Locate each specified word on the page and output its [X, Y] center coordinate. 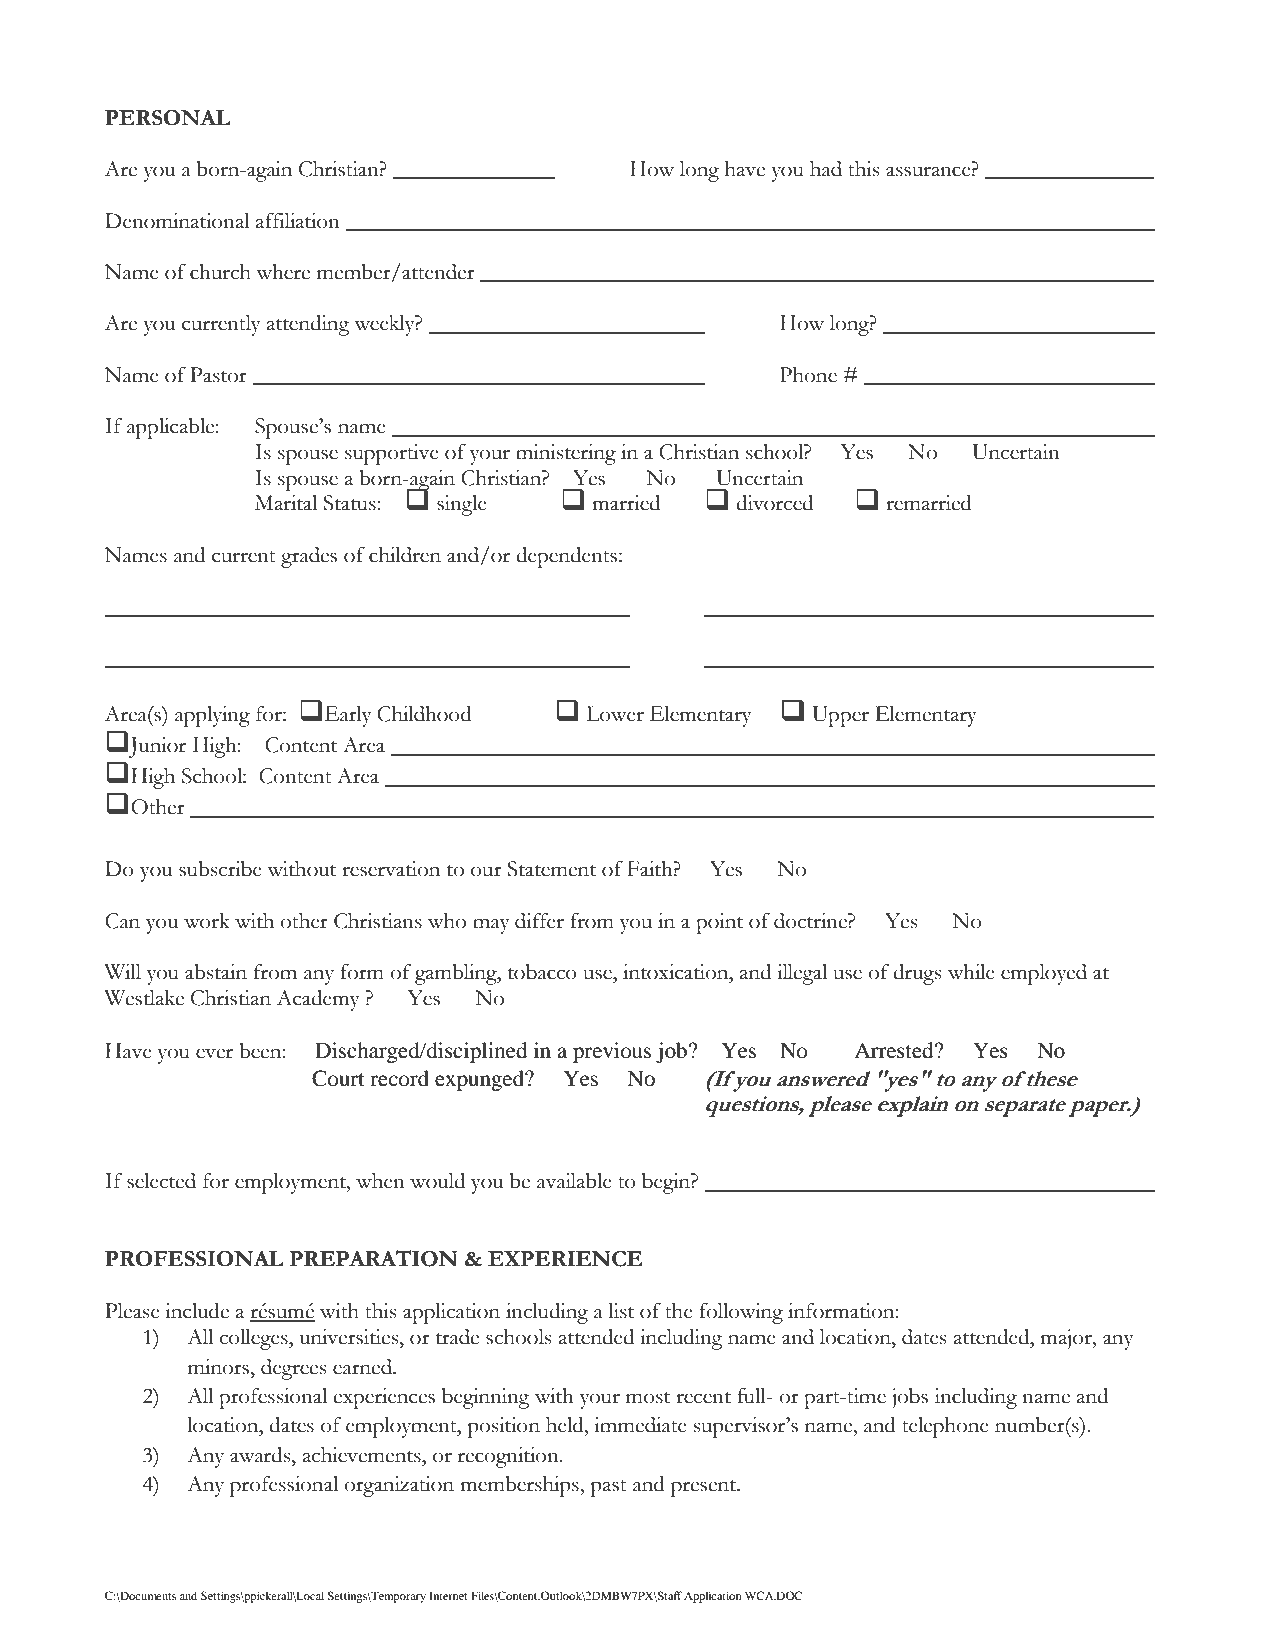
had [826, 169]
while [971, 972]
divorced [774, 503]
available [574, 1181]
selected [161, 1181]
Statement [552, 869]
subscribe [220, 869]
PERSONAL [168, 118]
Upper [840, 716]
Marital [286, 503]
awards [261, 1455]
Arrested [895, 1050]
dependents [566, 557]
